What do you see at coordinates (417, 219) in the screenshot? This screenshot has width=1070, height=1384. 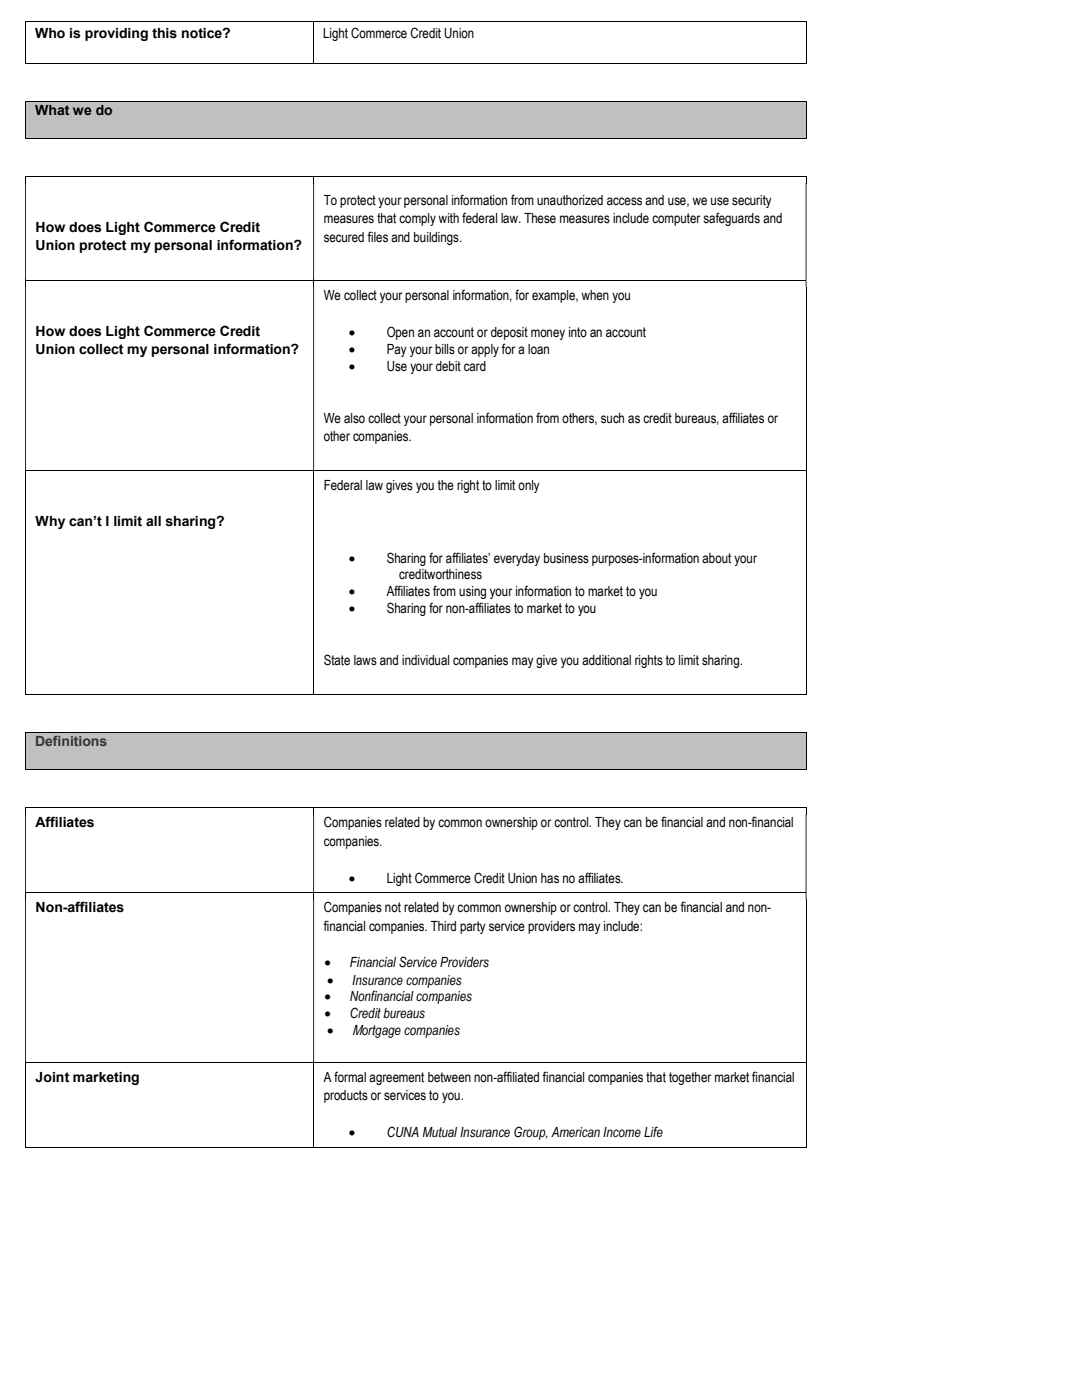 I see `comply` at bounding box center [417, 219].
